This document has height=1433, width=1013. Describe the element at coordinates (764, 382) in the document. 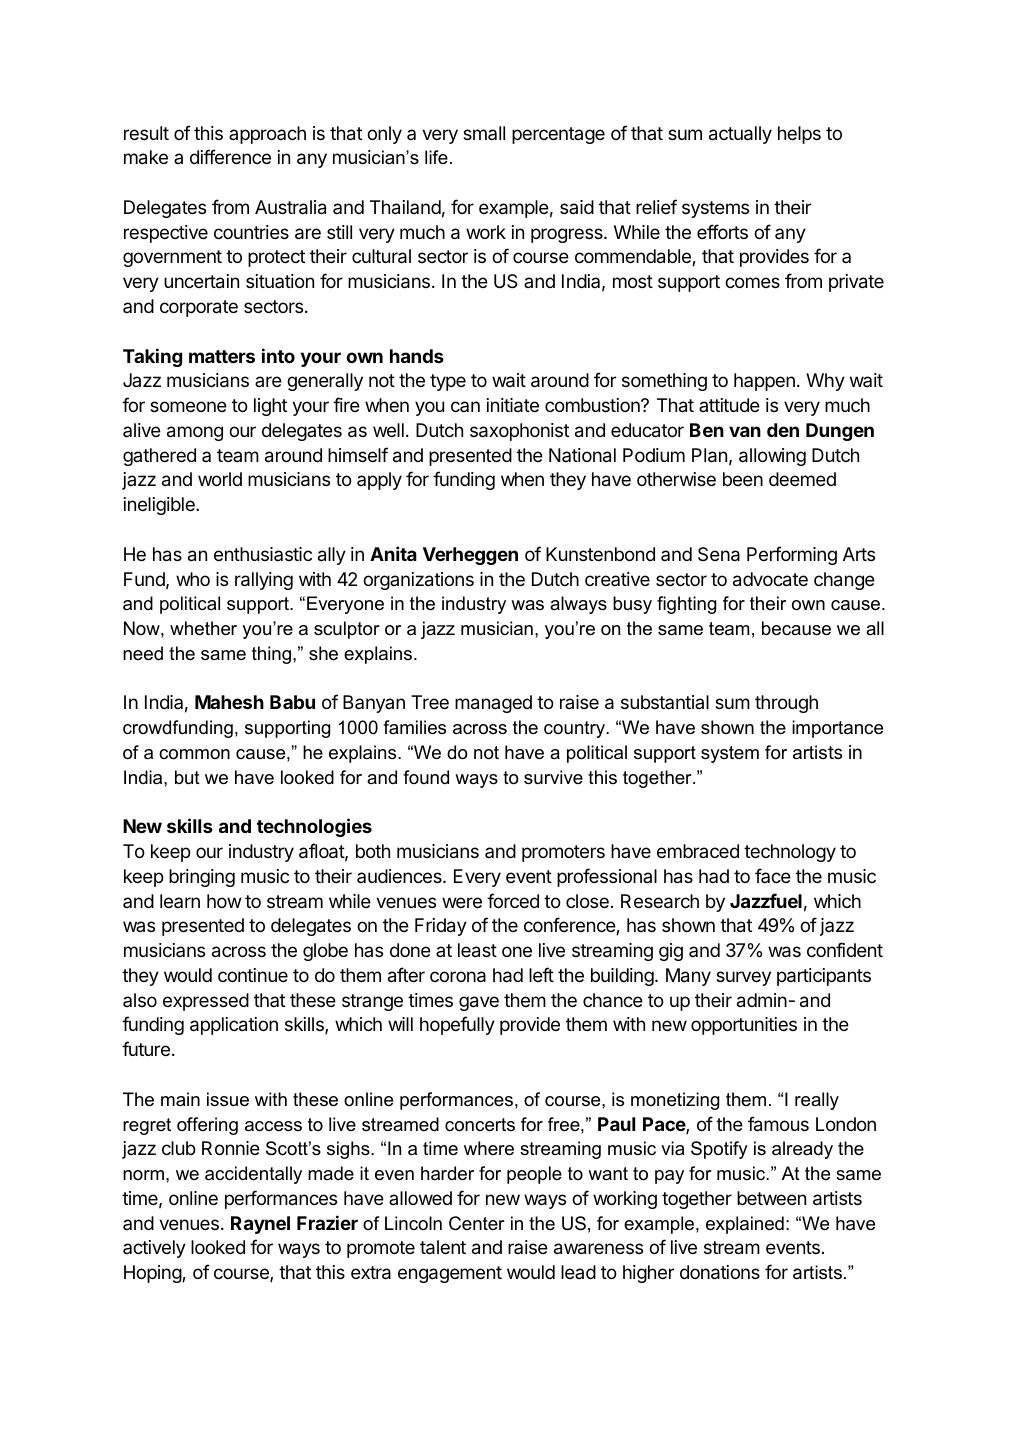

I see `happen` at that location.
